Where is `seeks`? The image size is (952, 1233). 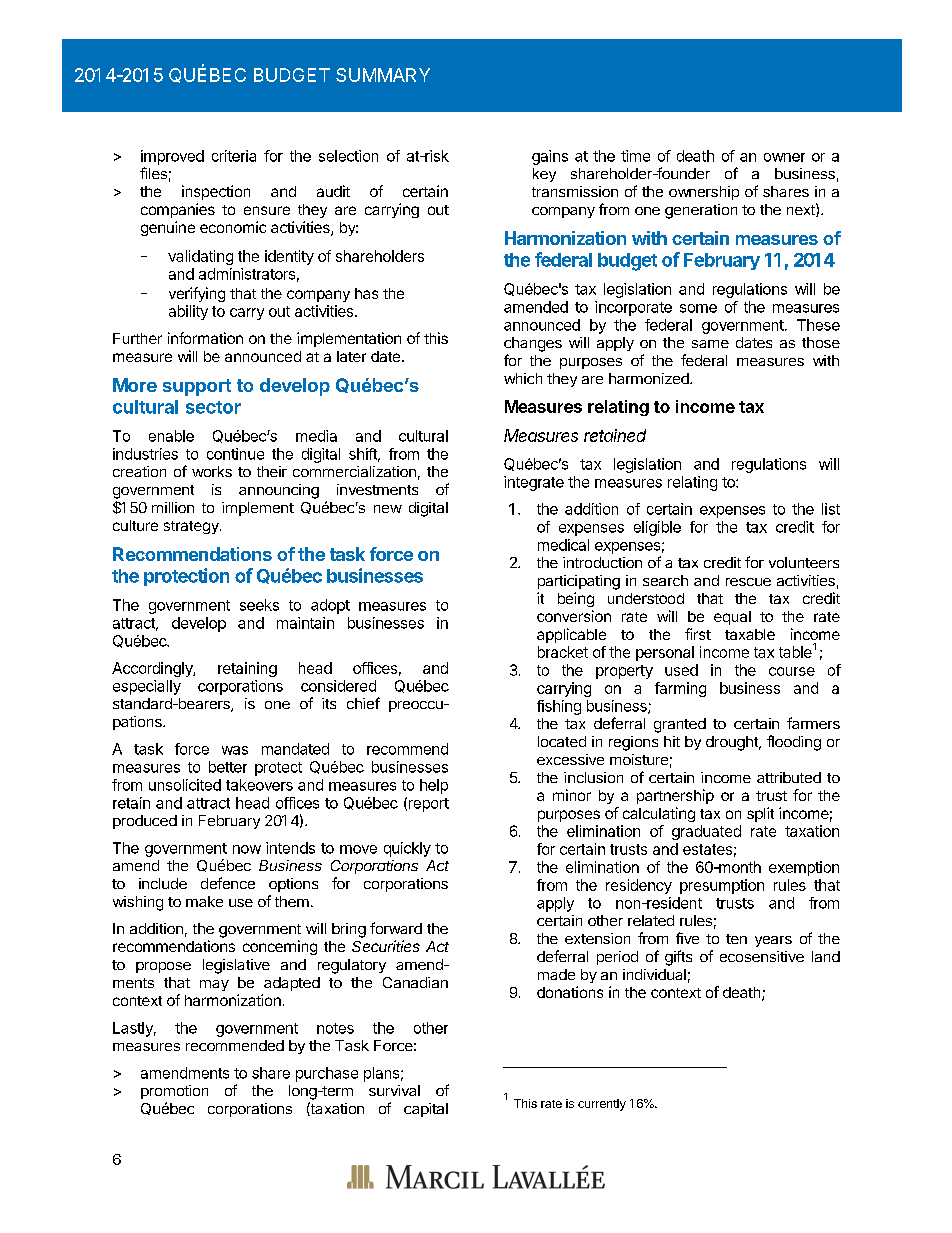
seeks is located at coordinates (259, 605).
